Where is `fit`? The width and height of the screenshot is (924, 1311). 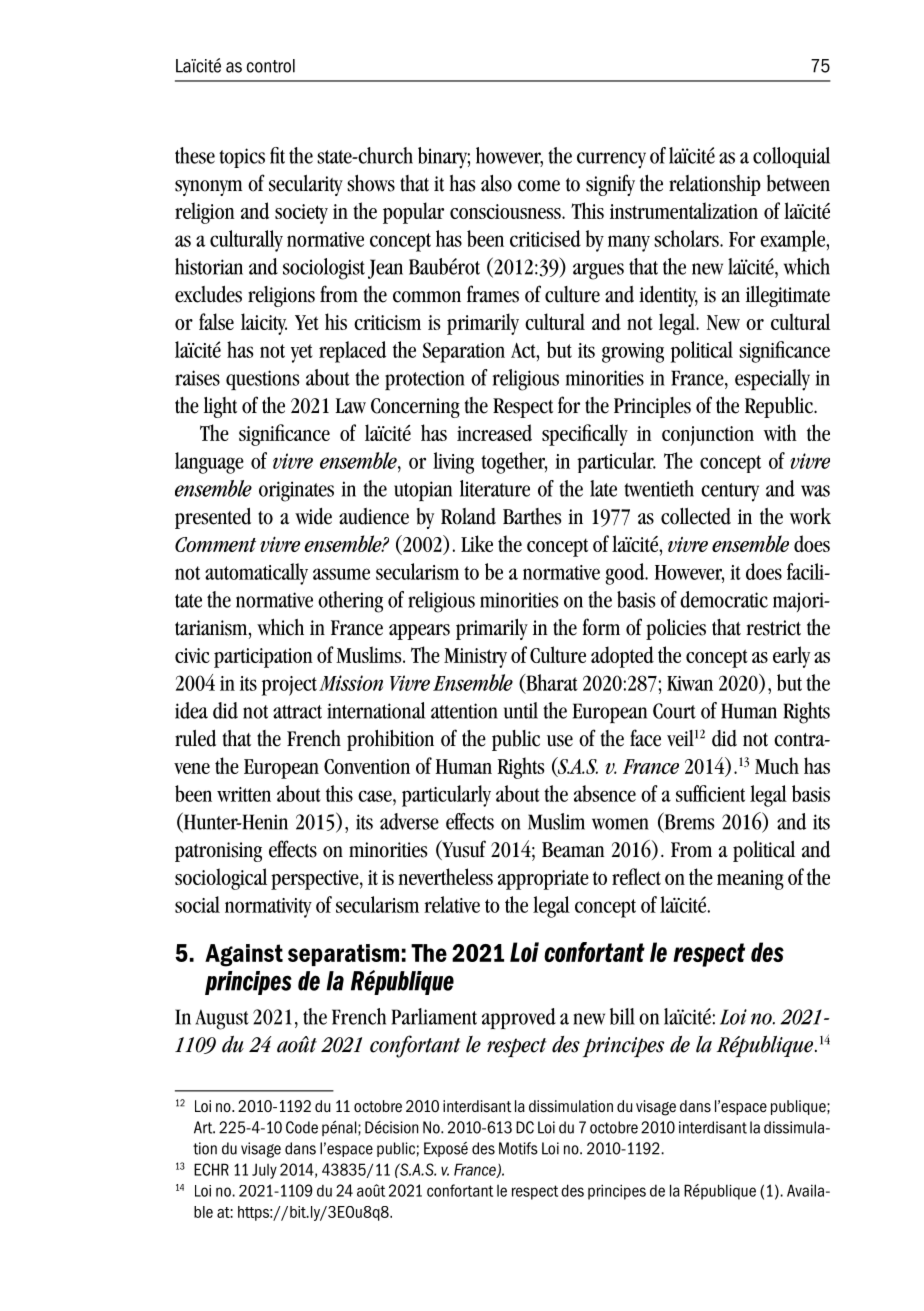 fit is located at coordinates (277, 155).
